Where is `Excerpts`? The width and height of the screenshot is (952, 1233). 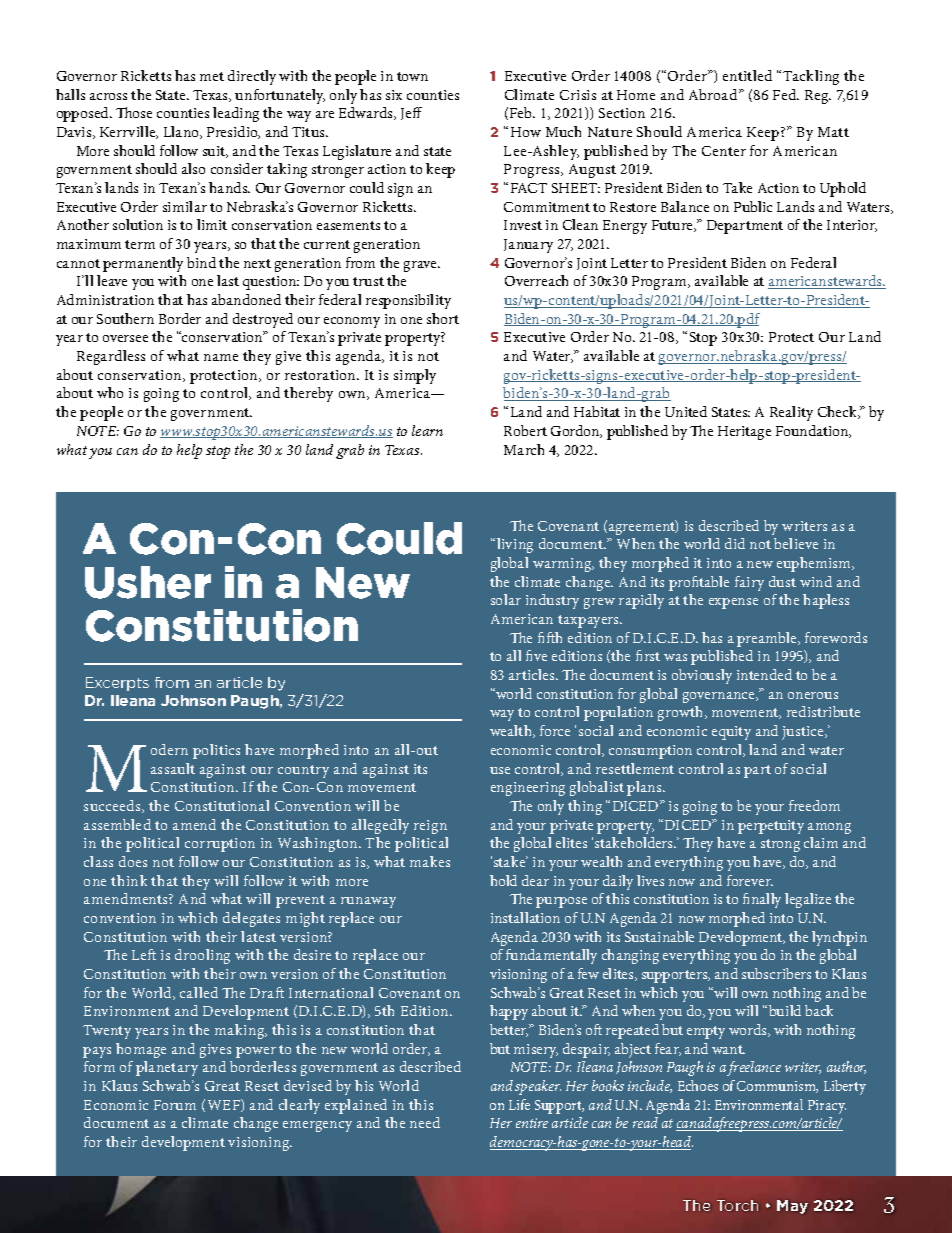 Excerpts is located at coordinates (117, 684).
